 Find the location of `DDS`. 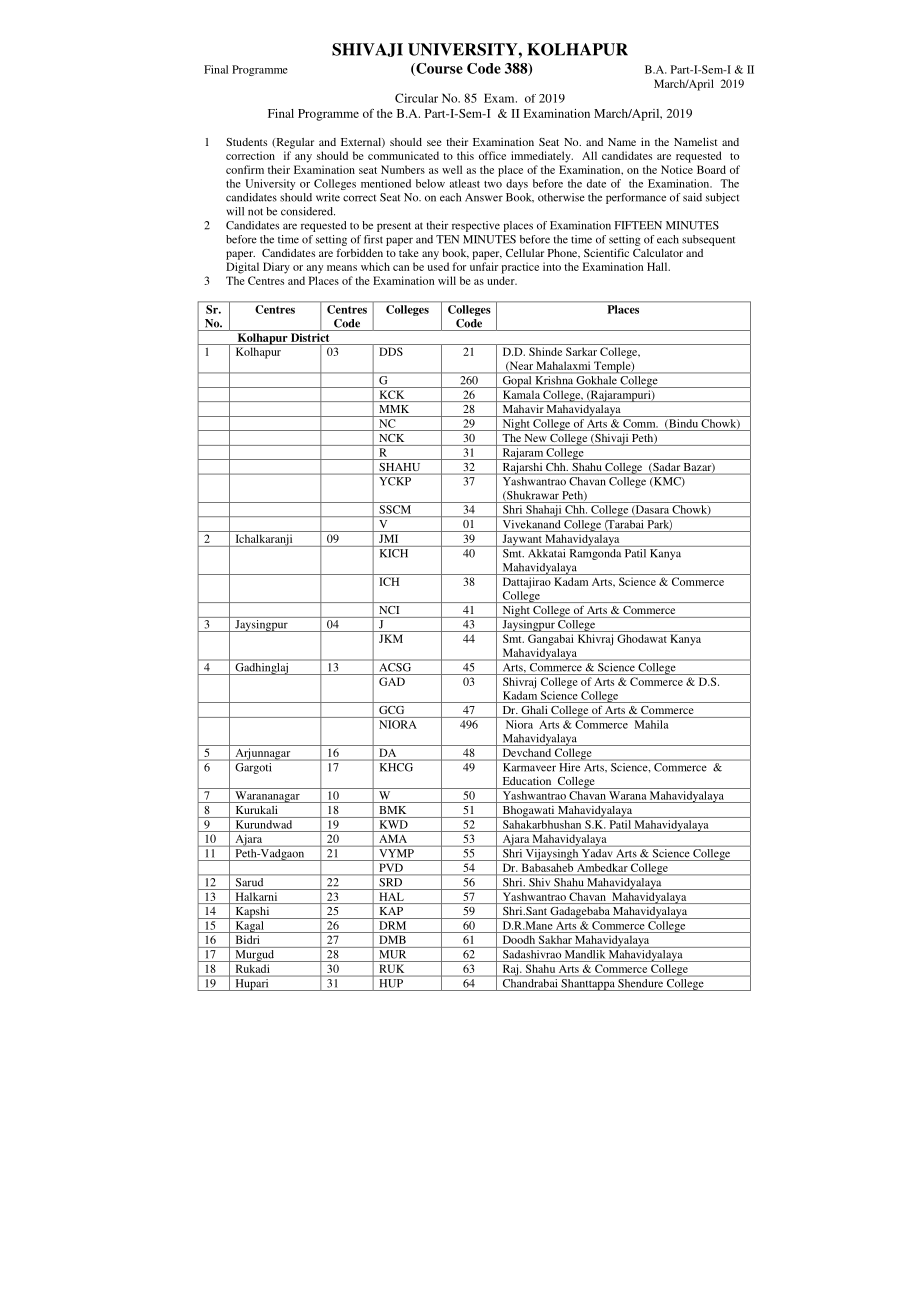

DDS is located at coordinates (391, 351).
